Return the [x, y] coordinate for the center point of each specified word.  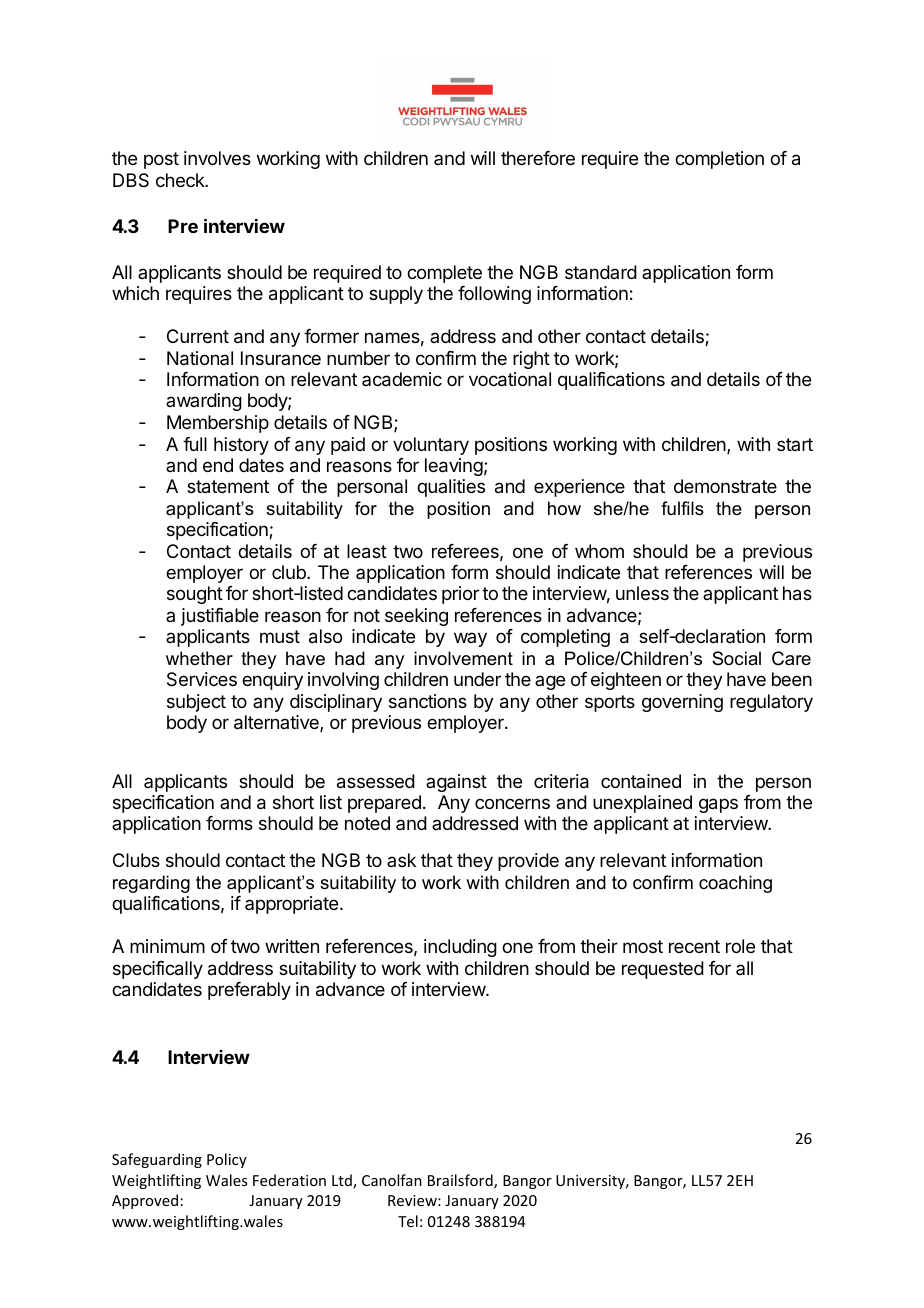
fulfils [682, 508]
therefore [538, 158]
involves [217, 158]
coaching [735, 884]
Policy [227, 1160]
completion [719, 160]
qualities [451, 488]
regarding [151, 884]
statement [228, 487]
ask [401, 860]
